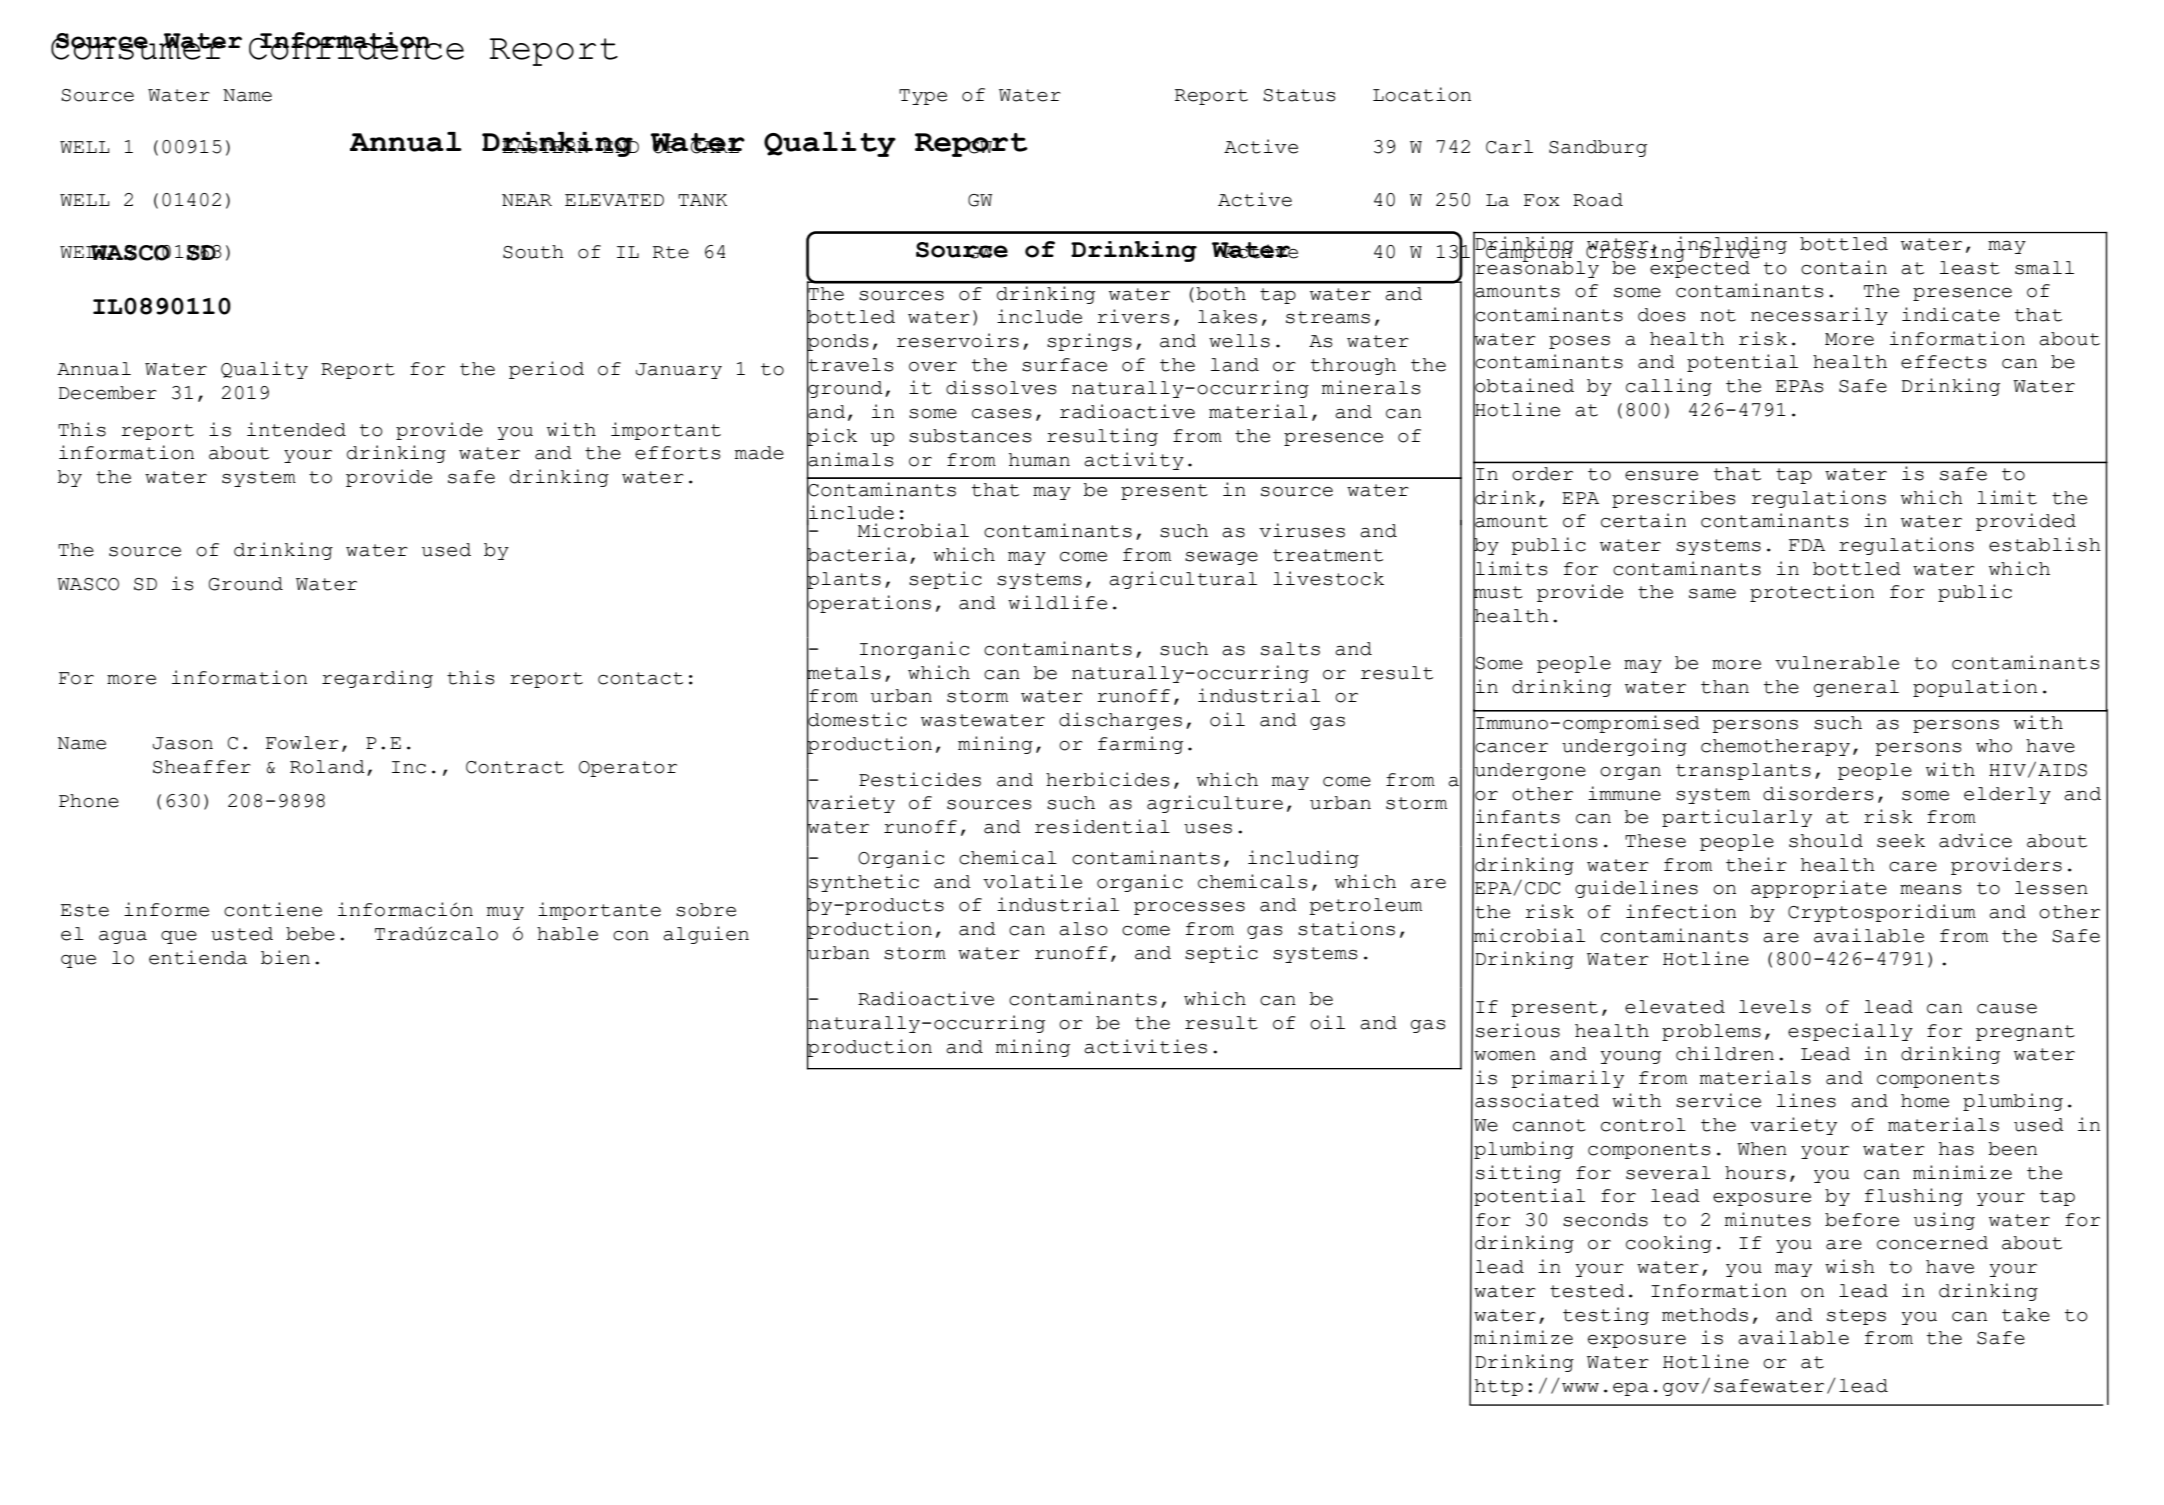  What do you see at coordinates (923, 97) in the screenshot?
I see `Type` at bounding box center [923, 97].
